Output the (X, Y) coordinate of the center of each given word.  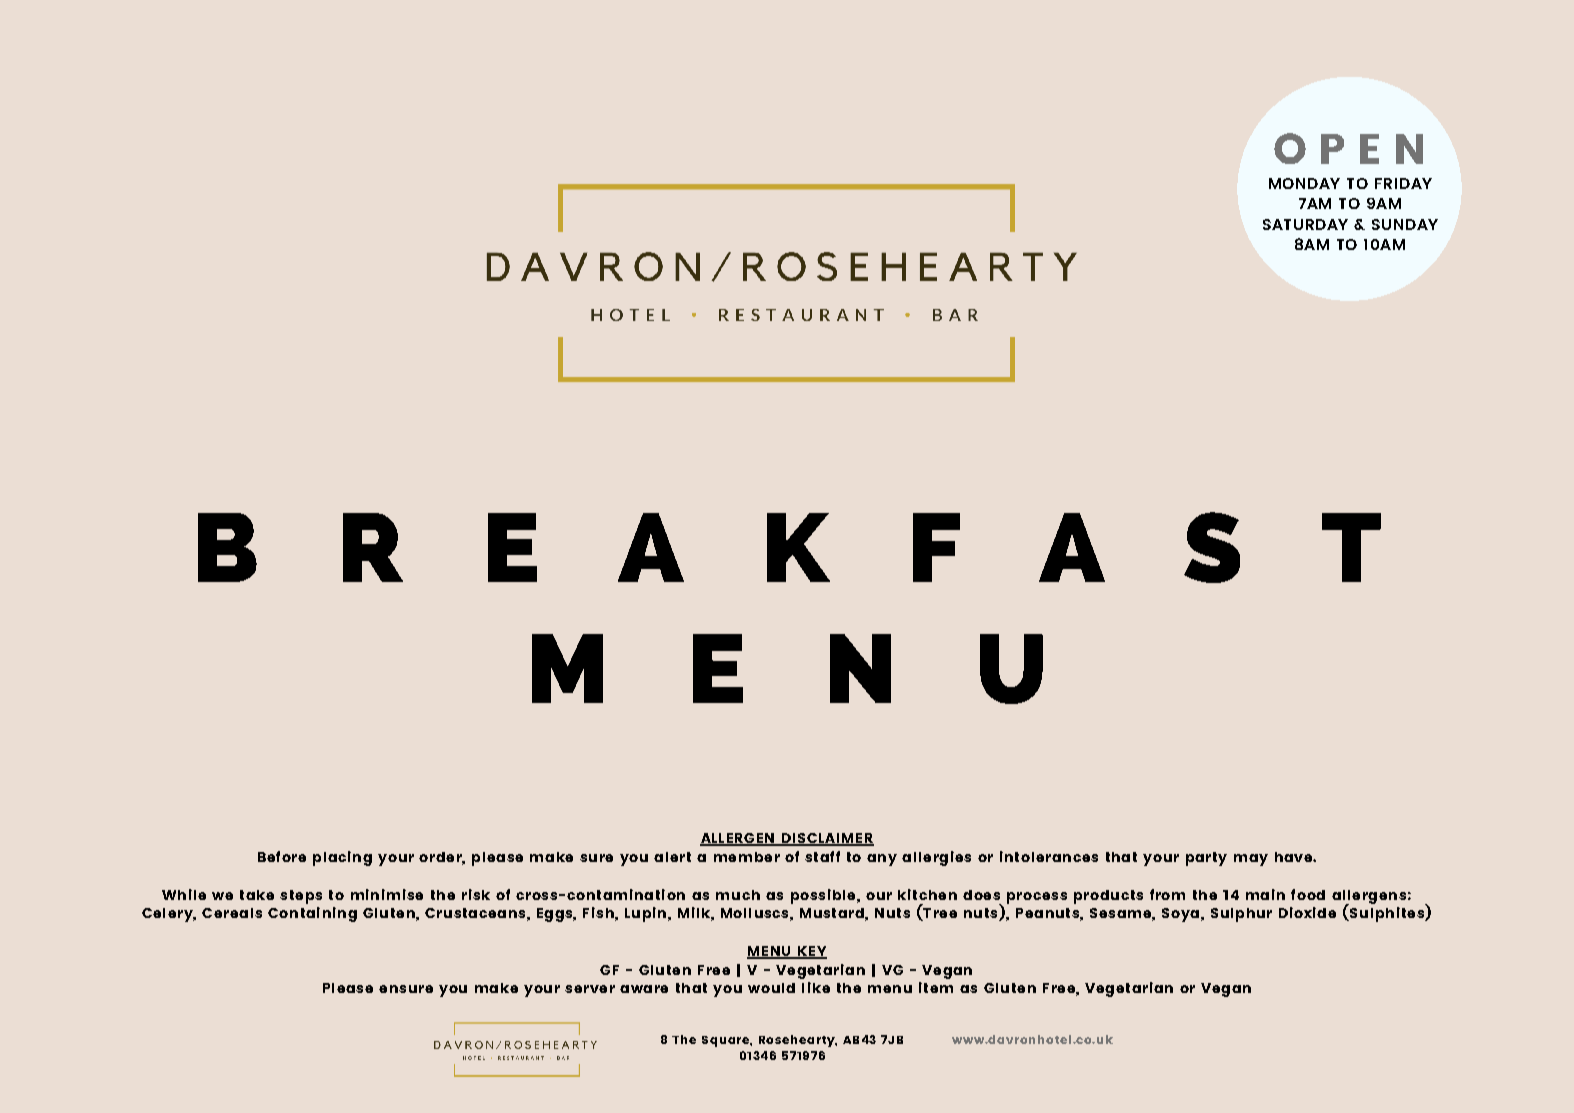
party (1206, 859)
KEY (811, 952)
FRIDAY (1403, 183)
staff (822, 856)
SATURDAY (1305, 224)
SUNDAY (1405, 224)
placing (342, 858)
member (747, 857)
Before (282, 856)
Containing (312, 914)
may (1251, 860)
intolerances (1049, 856)
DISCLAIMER (826, 839)
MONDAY (1304, 183)
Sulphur (1241, 915)
